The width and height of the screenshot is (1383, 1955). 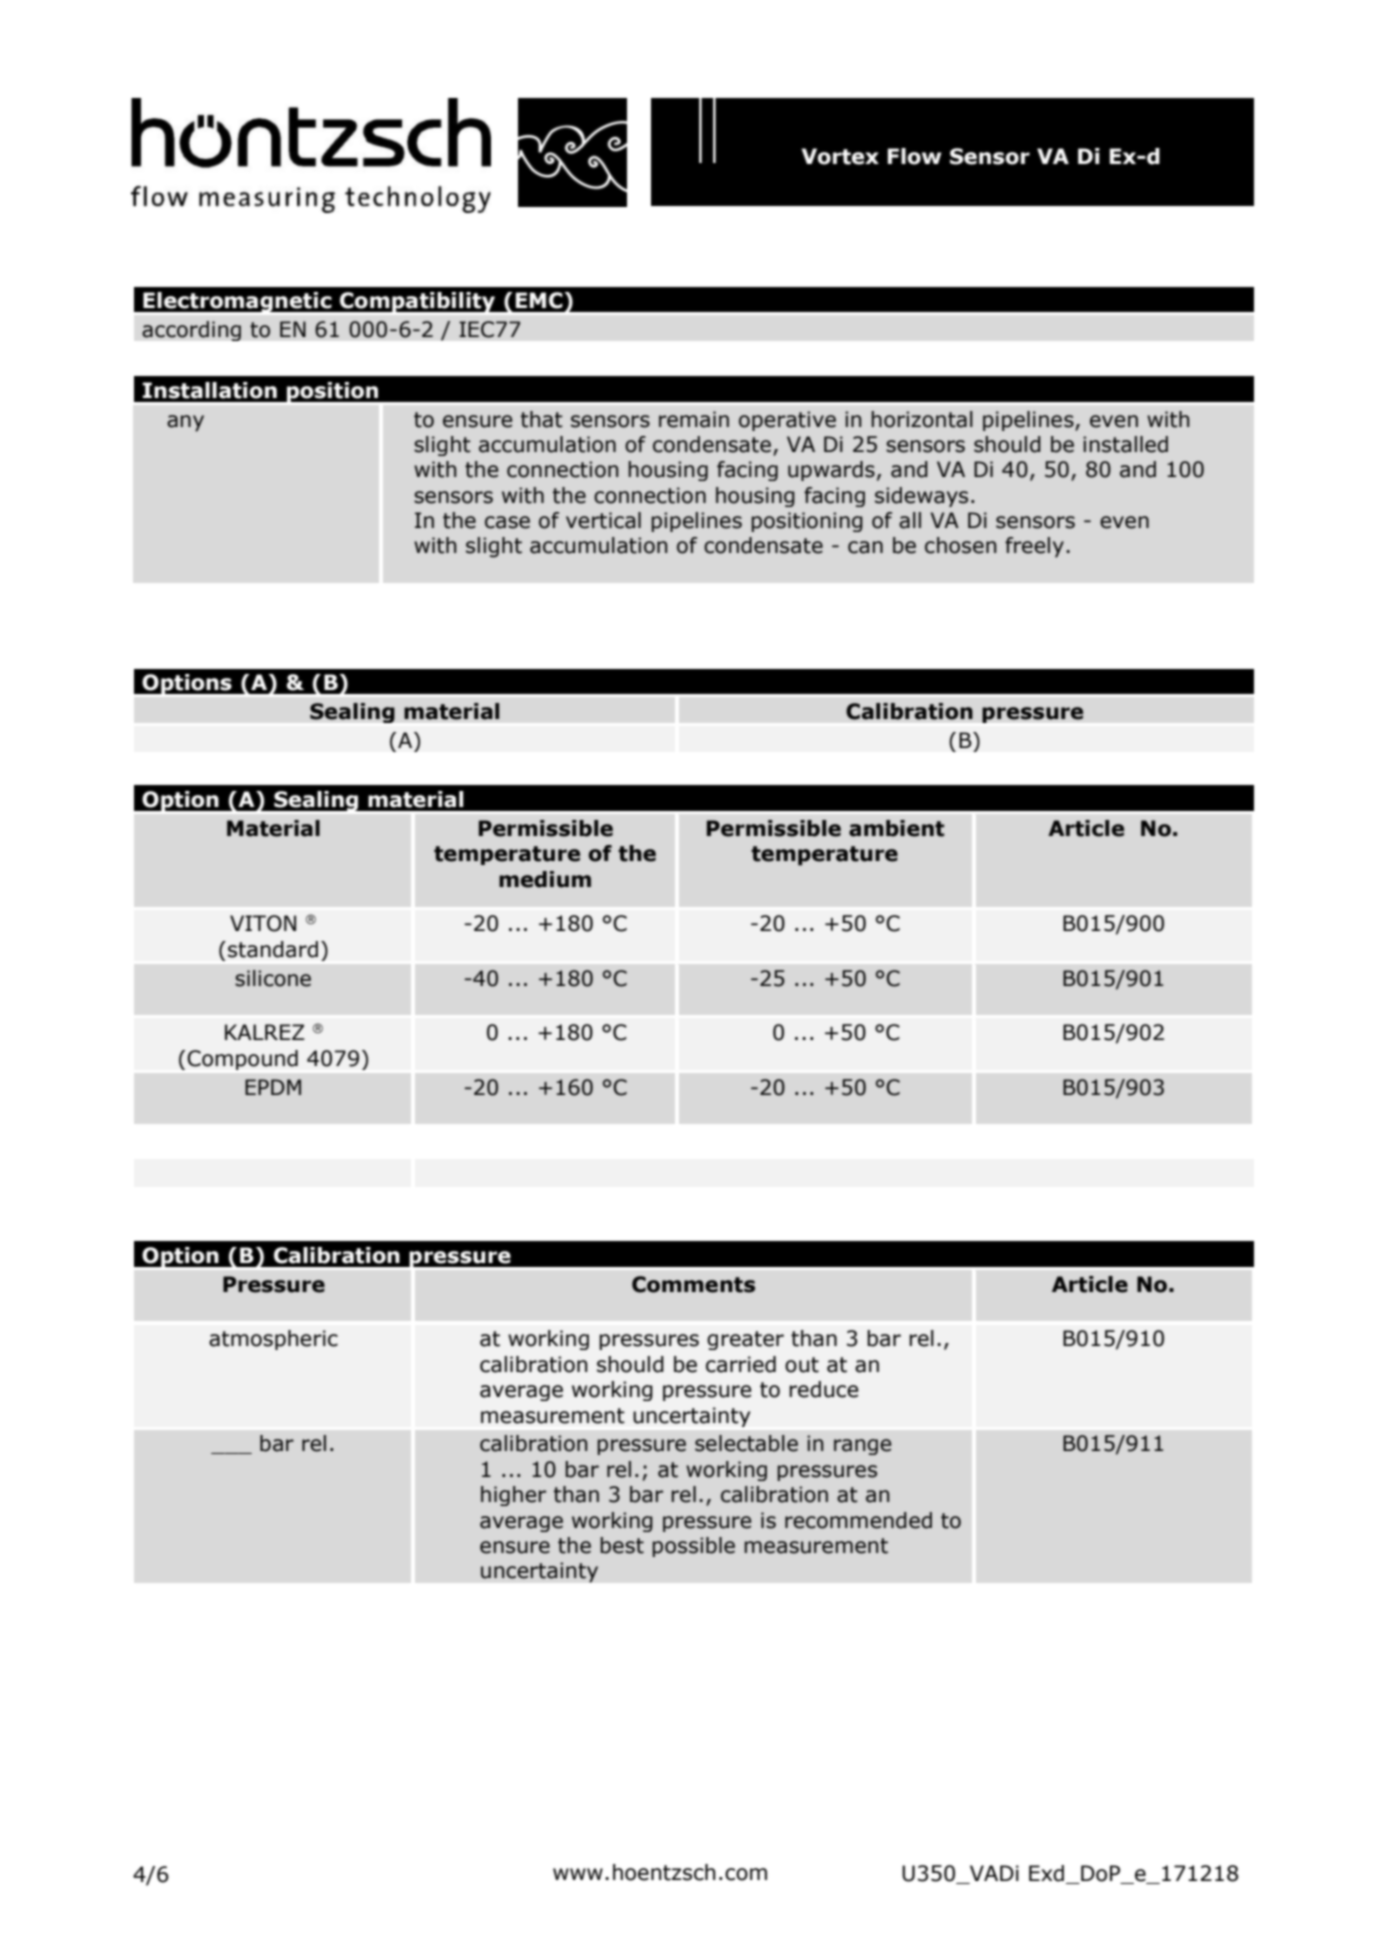 What do you see at coordinates (896, 828) in the screenshot?
I see `ambient` at bounding box center [896, 828].
